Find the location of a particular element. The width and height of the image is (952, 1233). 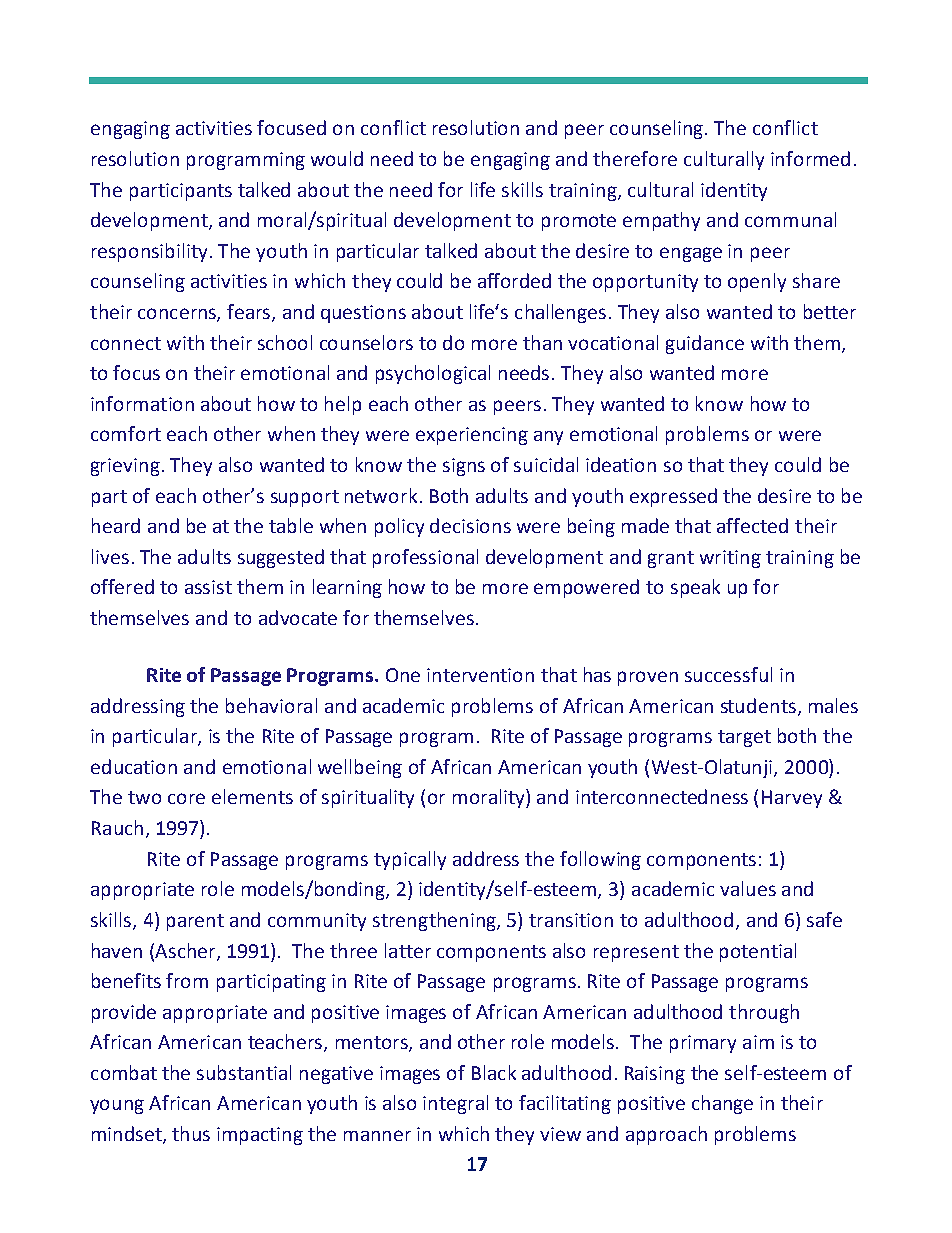

successful is located at coordinates (728, 674).
